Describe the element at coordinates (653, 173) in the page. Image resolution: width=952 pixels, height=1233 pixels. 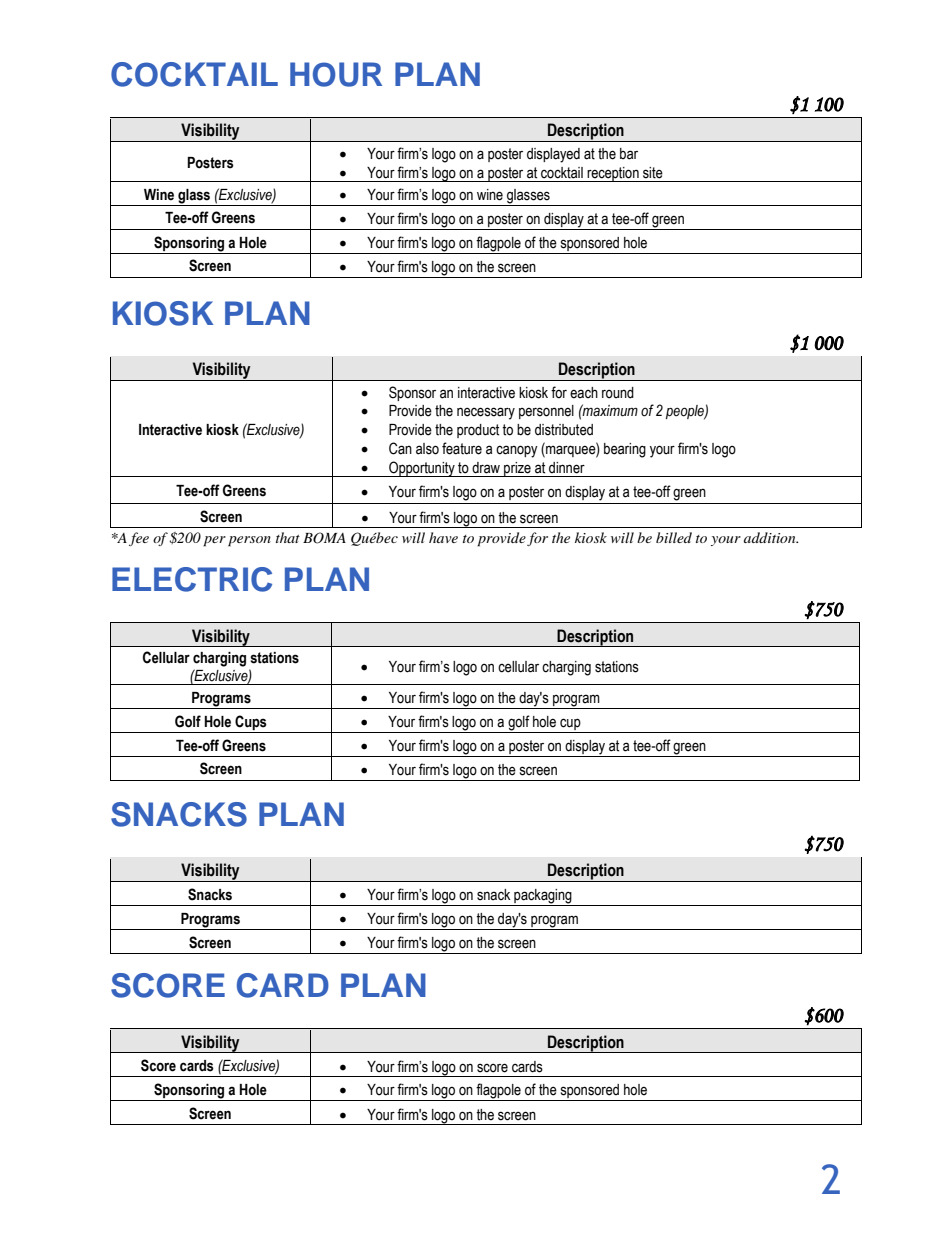
I see `site` at that location.
